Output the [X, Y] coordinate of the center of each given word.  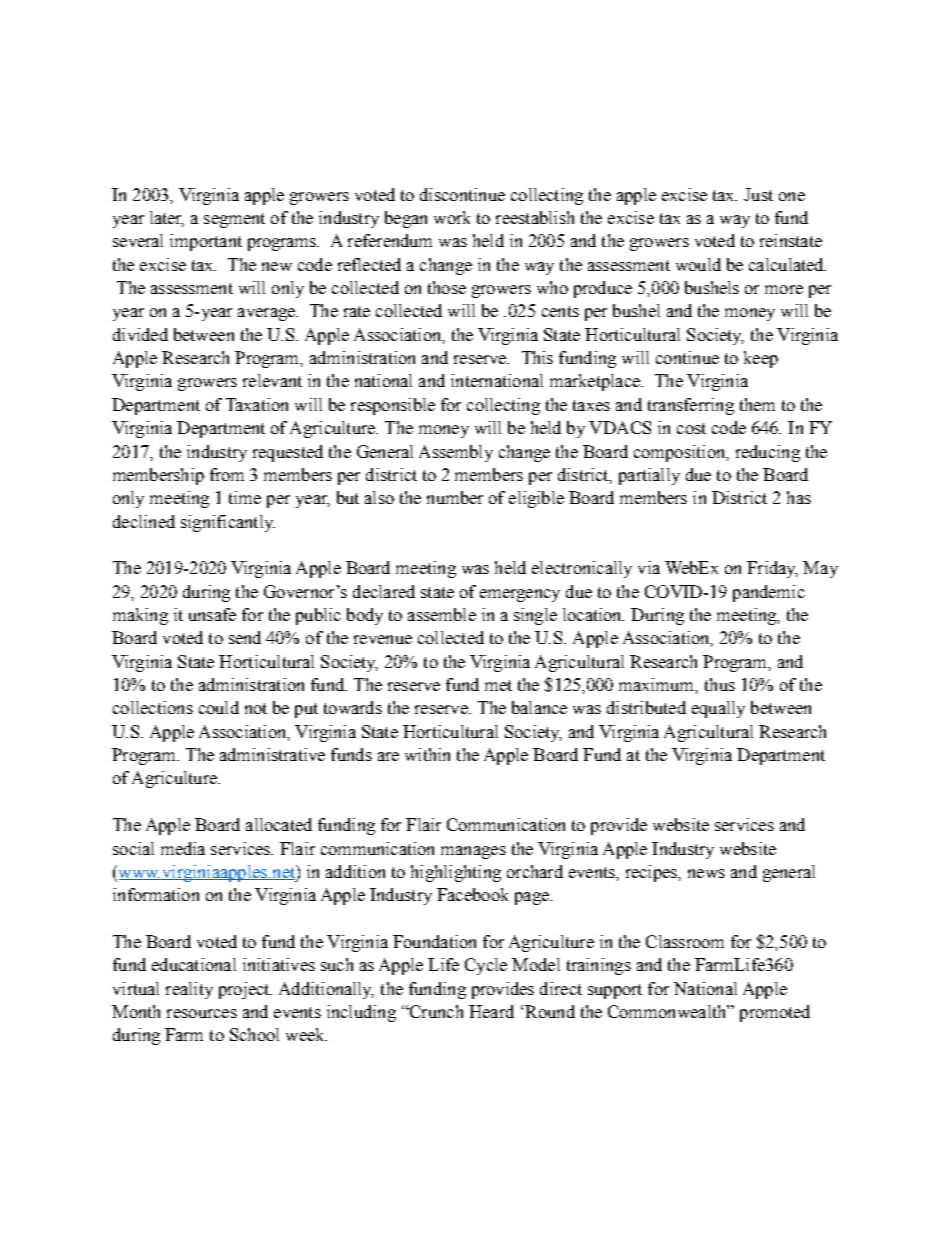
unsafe [212, 614]
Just [758, 194]
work [452, 217]
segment [234, 220]
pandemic [769, 593]
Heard [491, 1011]
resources [202, 1013]
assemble [442, 614]
